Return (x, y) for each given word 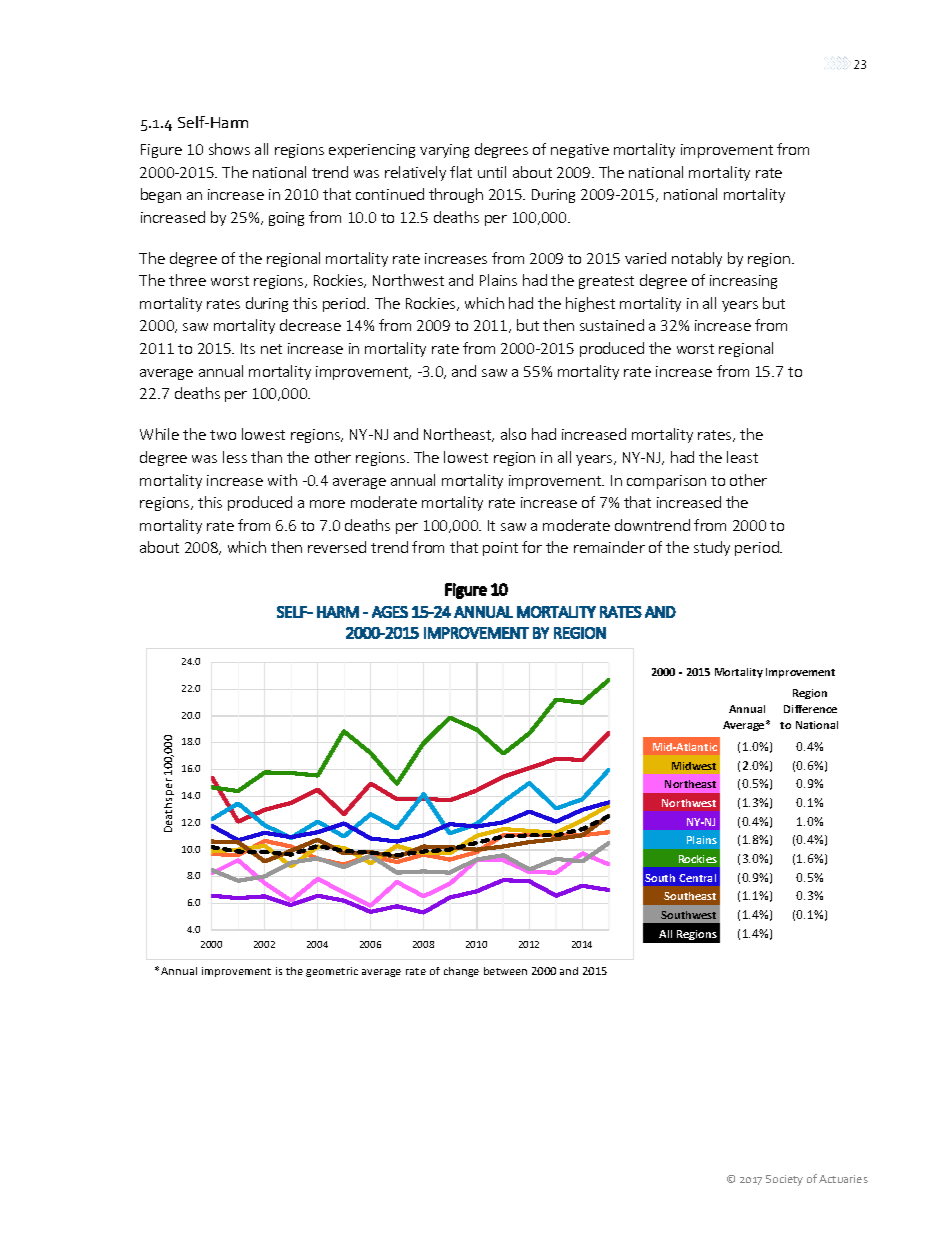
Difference (810, 709)
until (492, 172)
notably (697, 259)
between (505, 971)
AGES (390, 612)
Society (784, 1180)
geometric (332, 972)
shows (229, 149)
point (500, 549)
